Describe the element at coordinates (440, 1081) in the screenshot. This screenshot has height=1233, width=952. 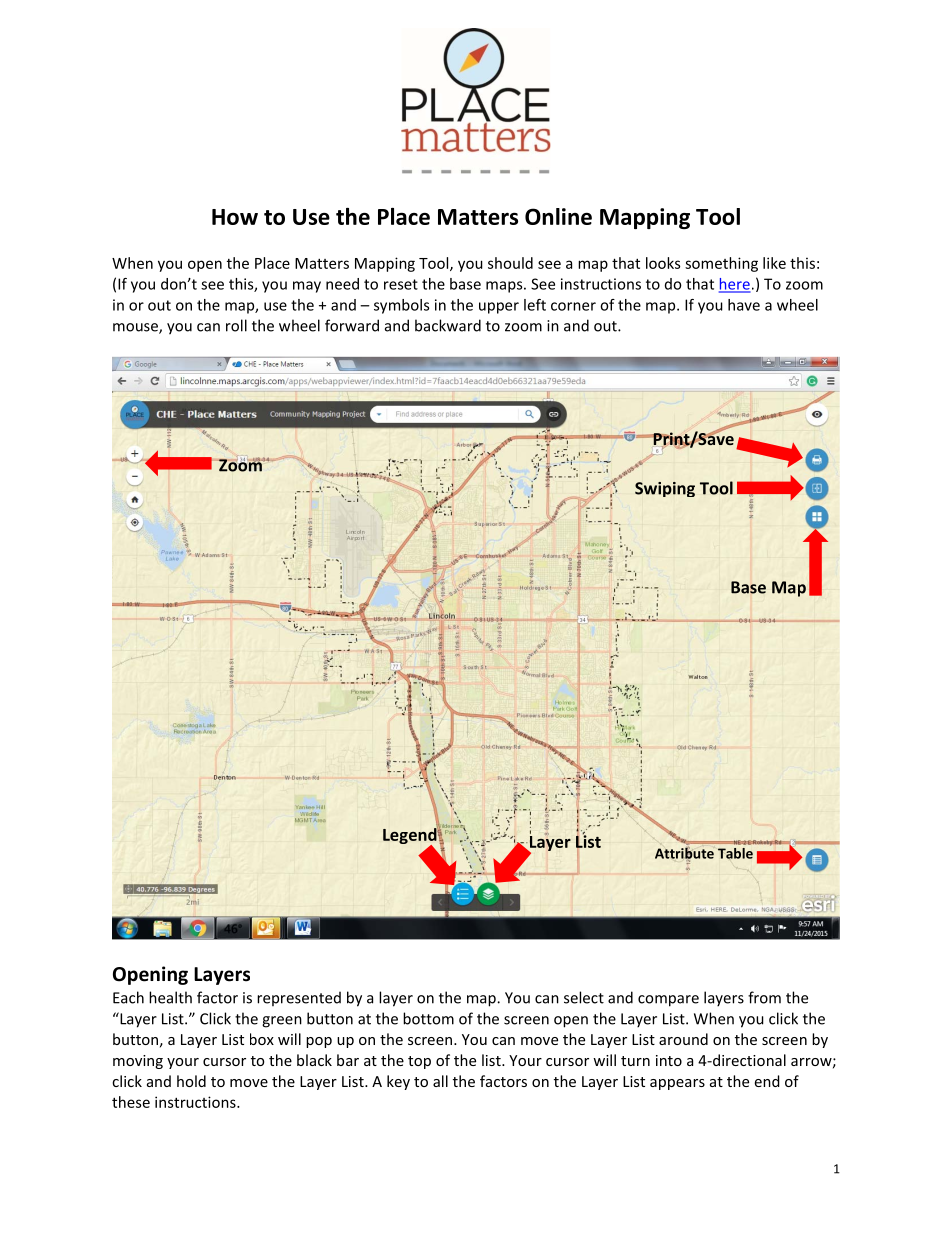
I see `all` at that location.
